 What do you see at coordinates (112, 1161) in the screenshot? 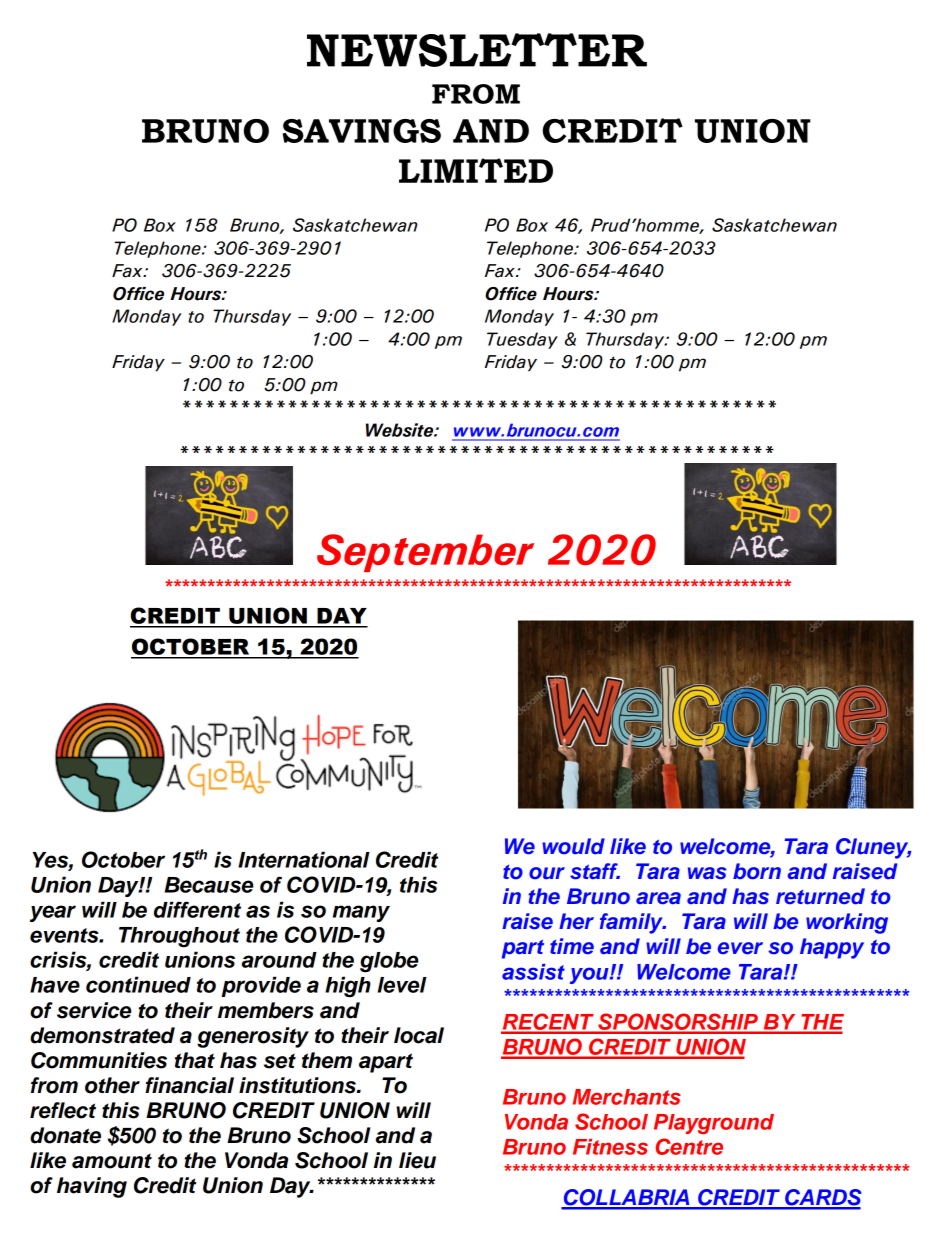
I see `amount` at bounding box center [112, 1161].
